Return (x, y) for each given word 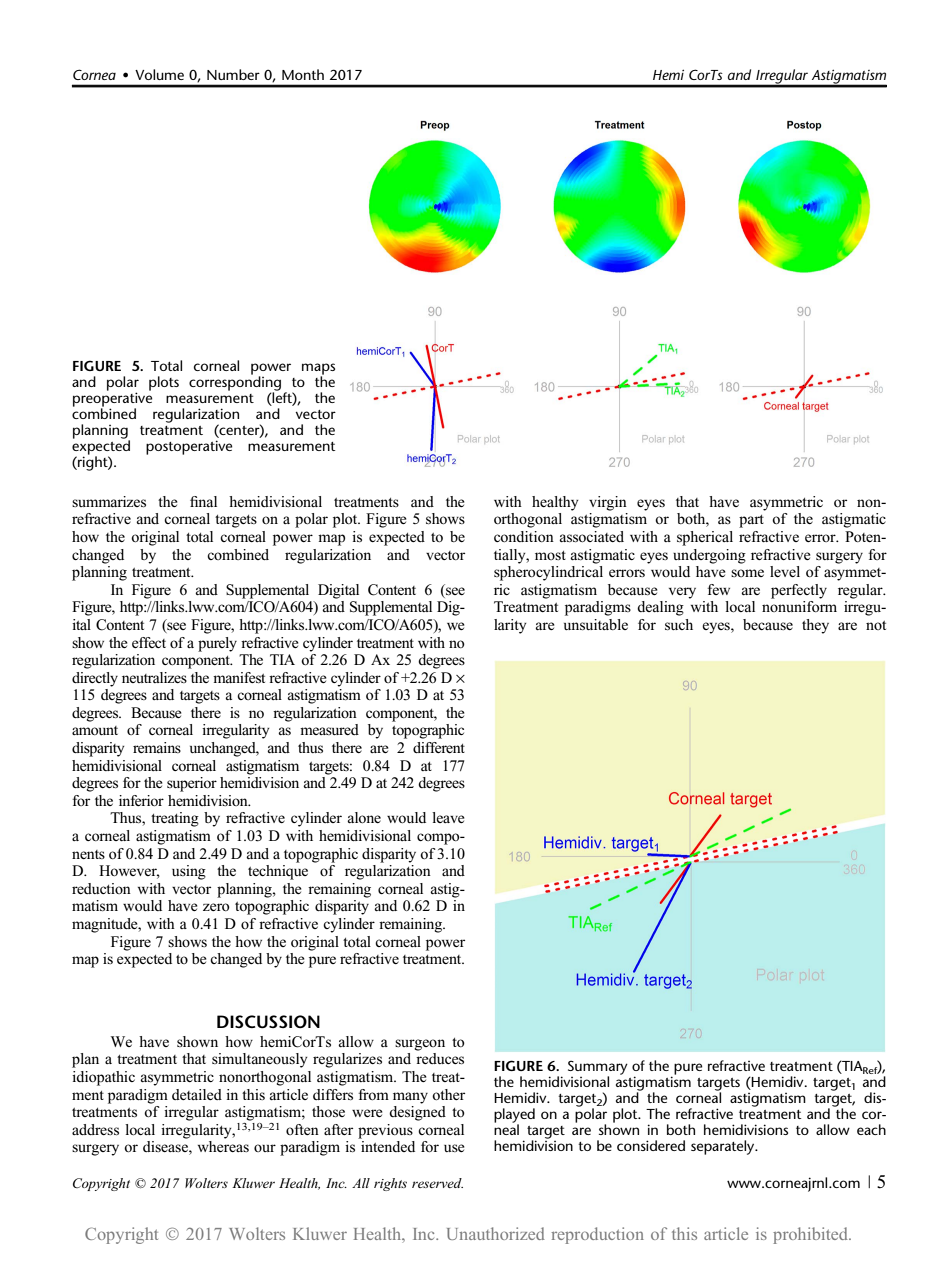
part (751, 521)
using (189, 872)
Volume (159, 74)
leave (448, 817)
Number (233, 74)
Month (303, 74)
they (815, 626)
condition (524, 536)
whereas (223, 1146)
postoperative (189, 447)
